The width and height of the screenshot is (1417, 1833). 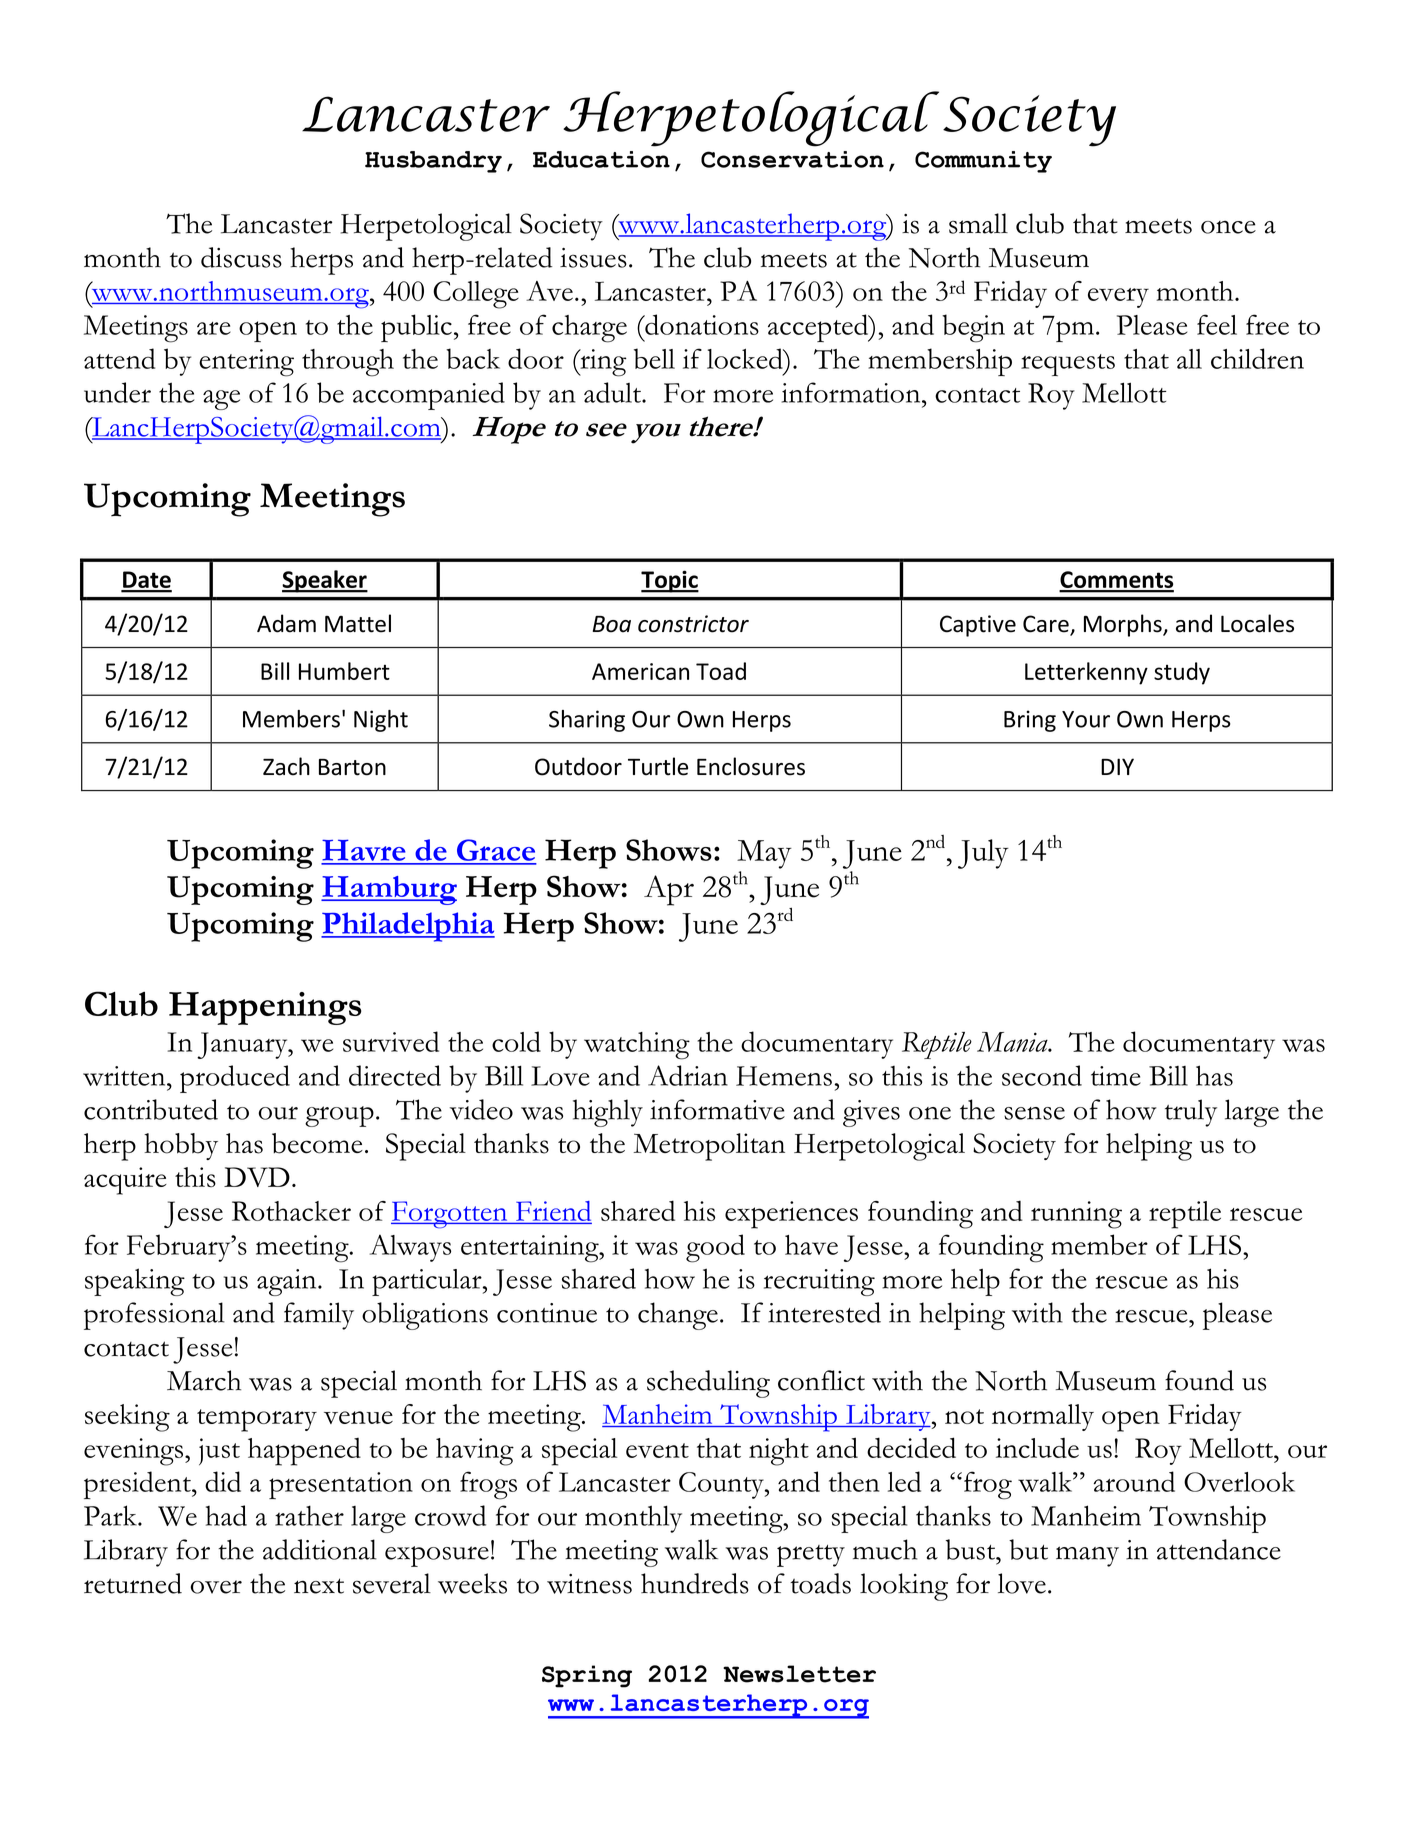 What do you see at coordinates (1228, 227) in the screenshot?
I see `once` at bounding box center [1228, 227].
